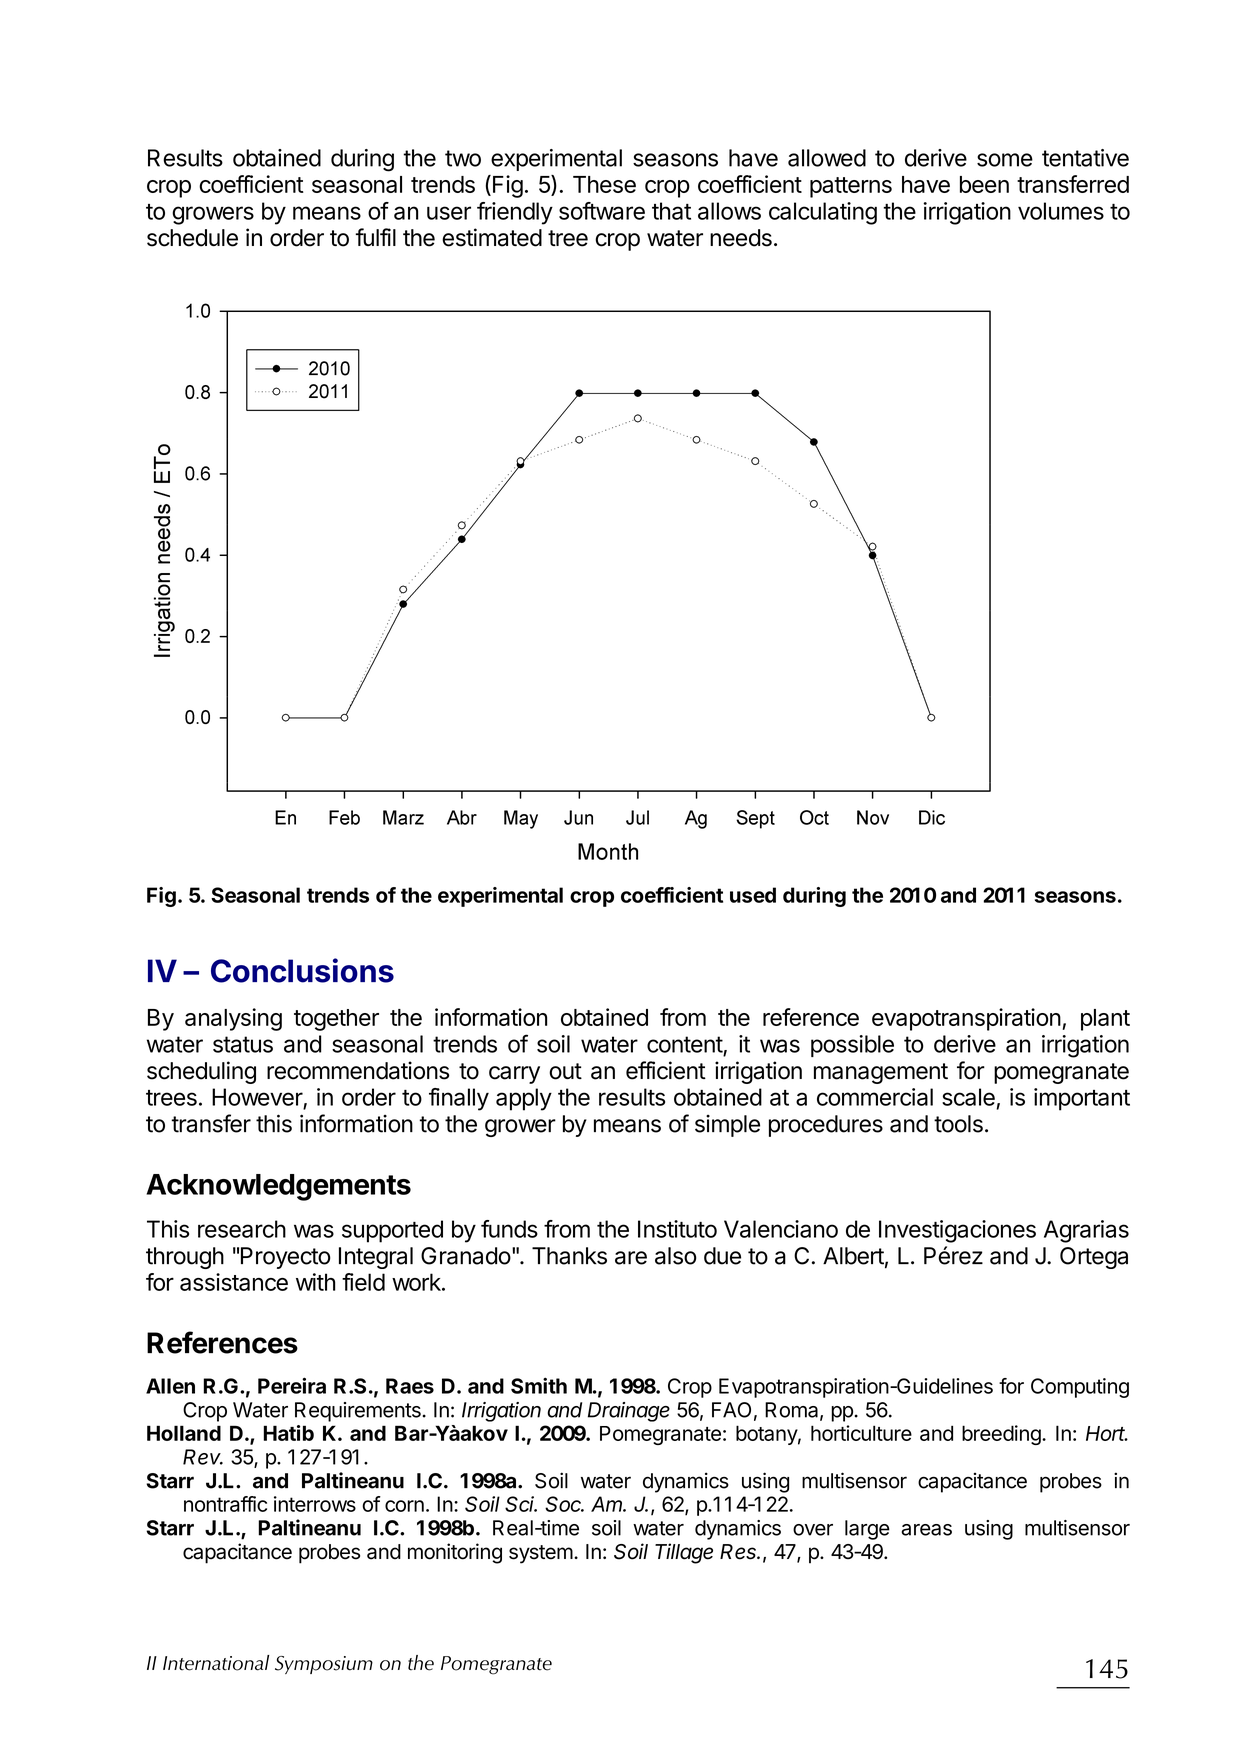 Image resolution: width=1239 pixels, height=1747 pixels. What do you see at coordinates (684, 1553) in the screenshot?
I see `Tillage` at bounding box center [684, 1553].
